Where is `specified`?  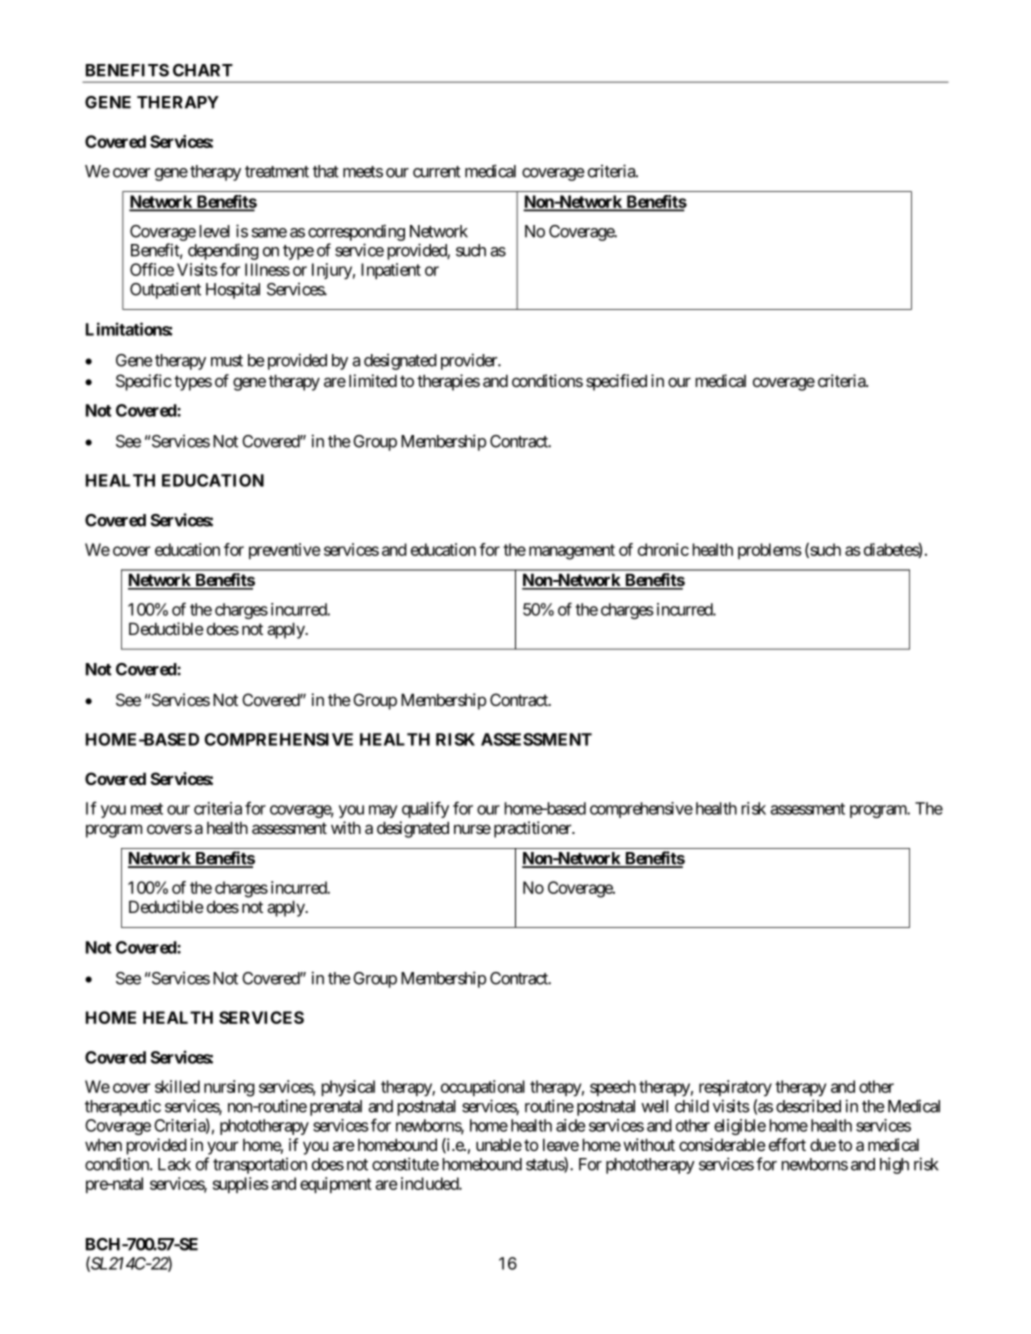
specified is located at coordinates (616, 382).
